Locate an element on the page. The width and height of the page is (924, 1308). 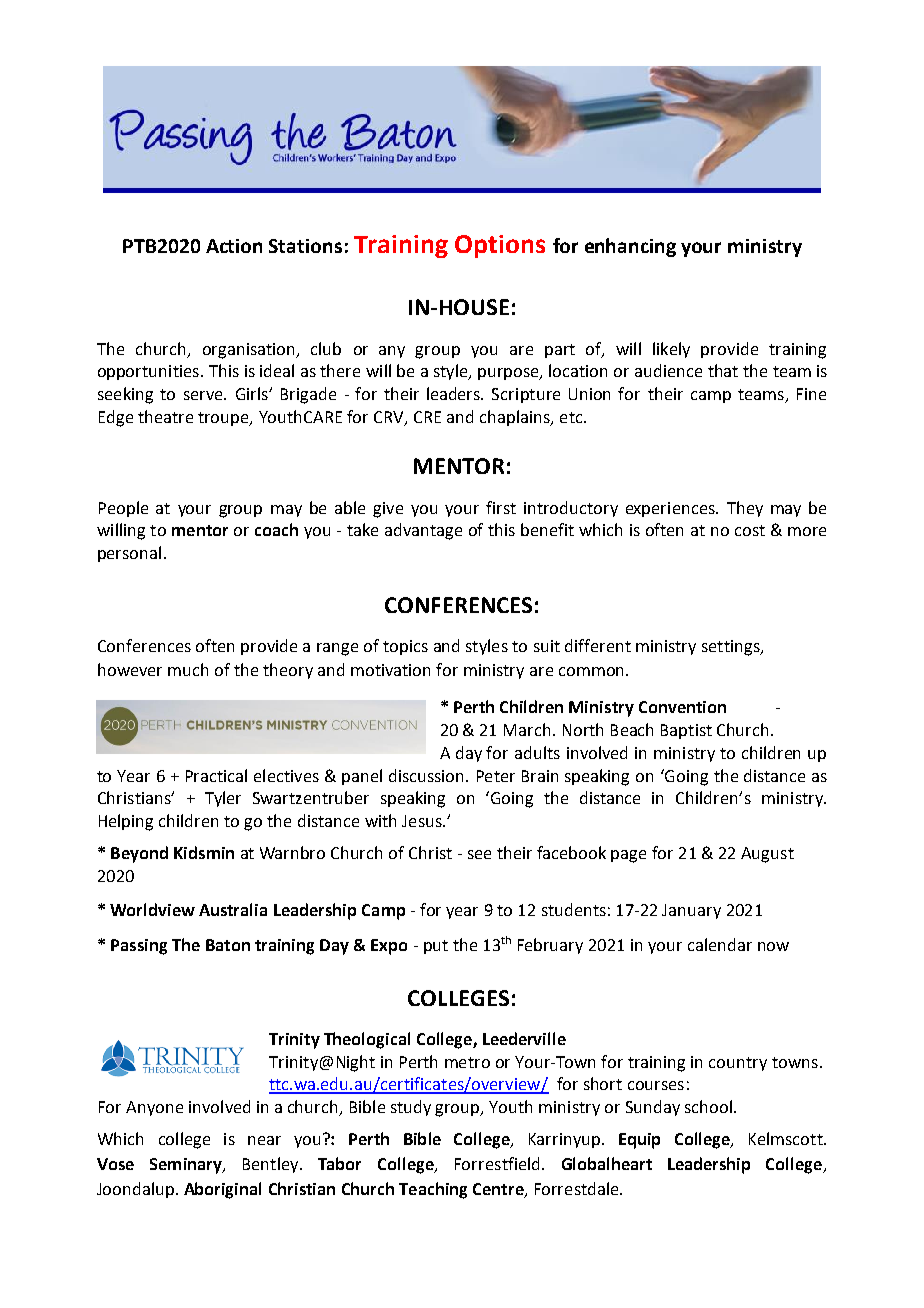
March is located at coordinates (527, 729).
